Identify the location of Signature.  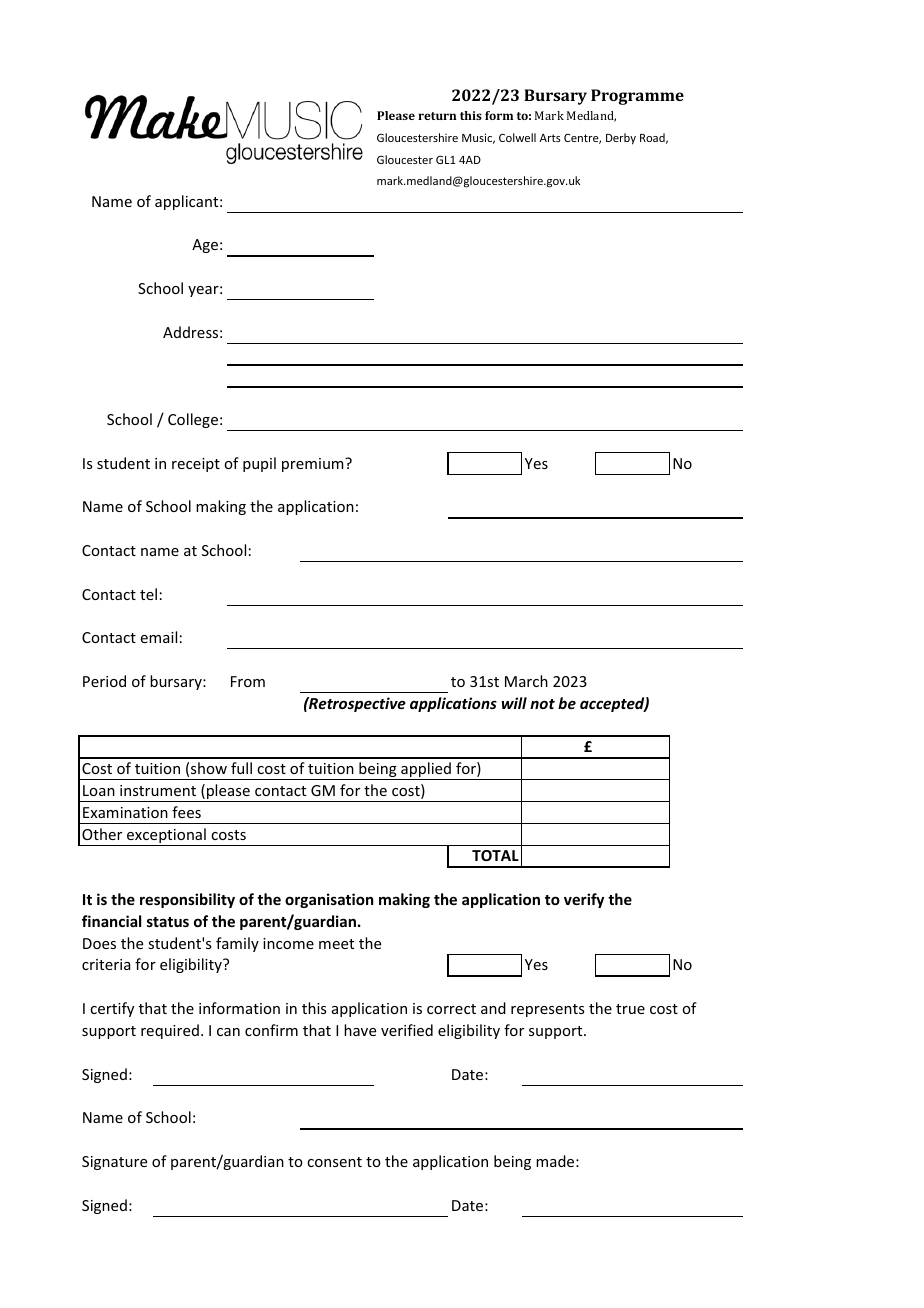
(114, 1163).
